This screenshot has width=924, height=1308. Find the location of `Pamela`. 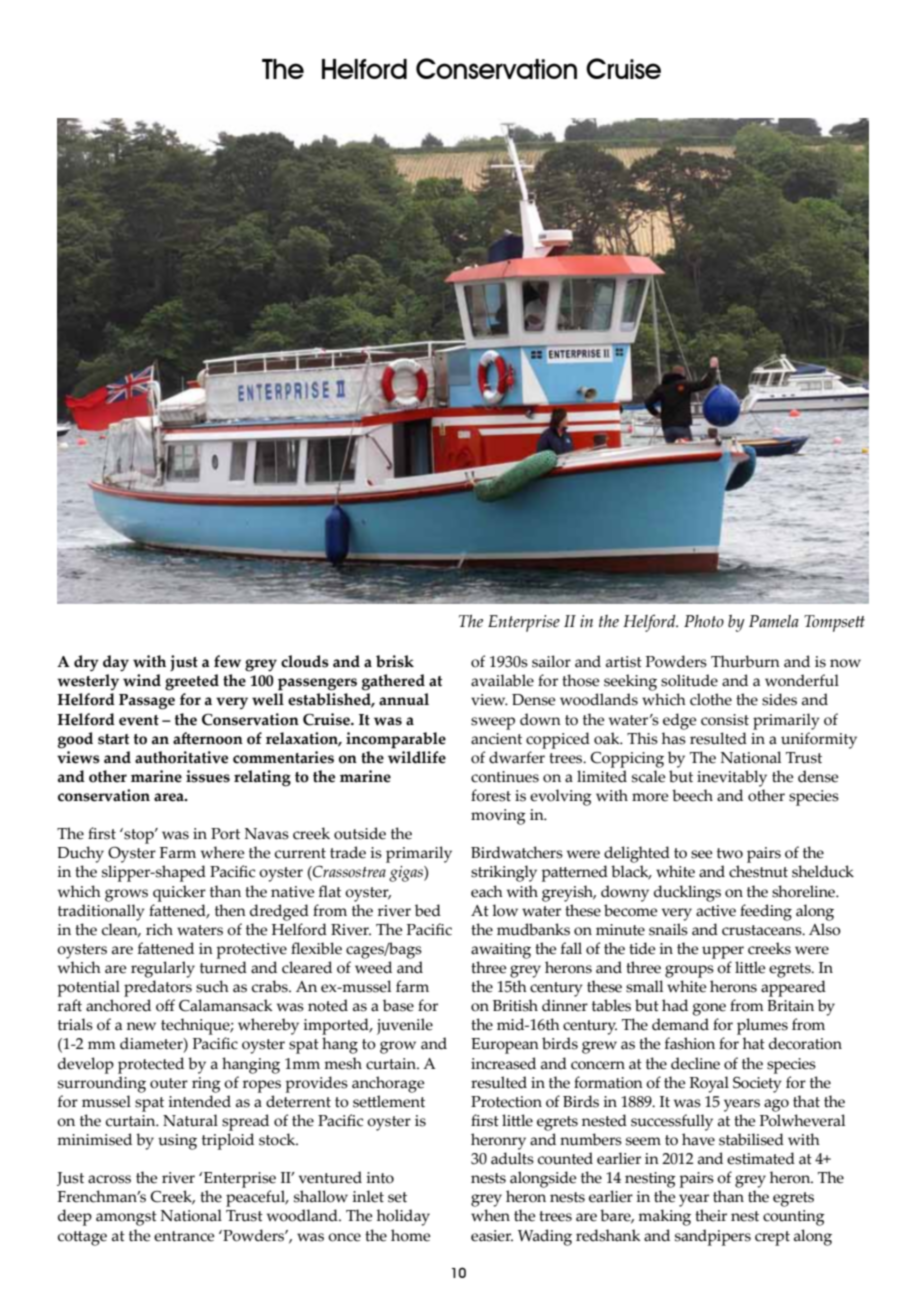

Pamela is located at coordinates (774, 621).
